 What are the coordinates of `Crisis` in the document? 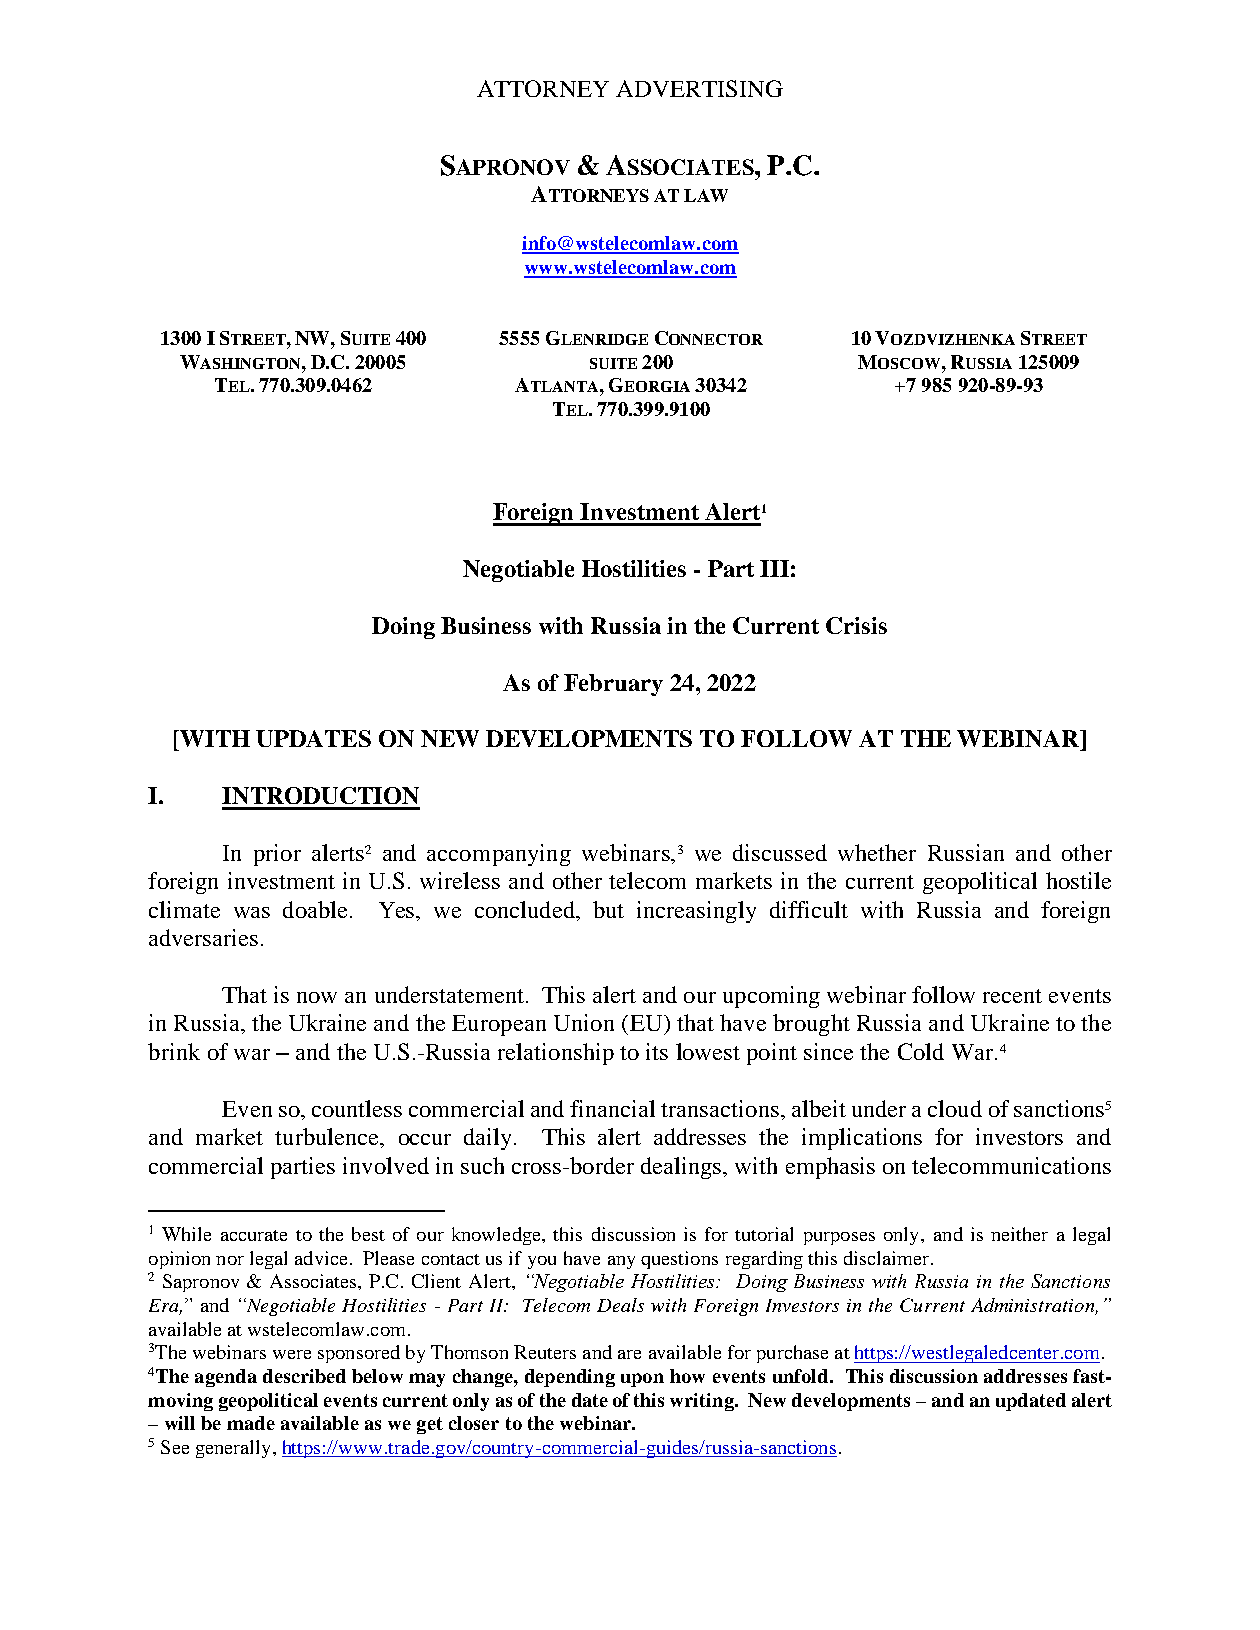 It's located at (856, 625).
